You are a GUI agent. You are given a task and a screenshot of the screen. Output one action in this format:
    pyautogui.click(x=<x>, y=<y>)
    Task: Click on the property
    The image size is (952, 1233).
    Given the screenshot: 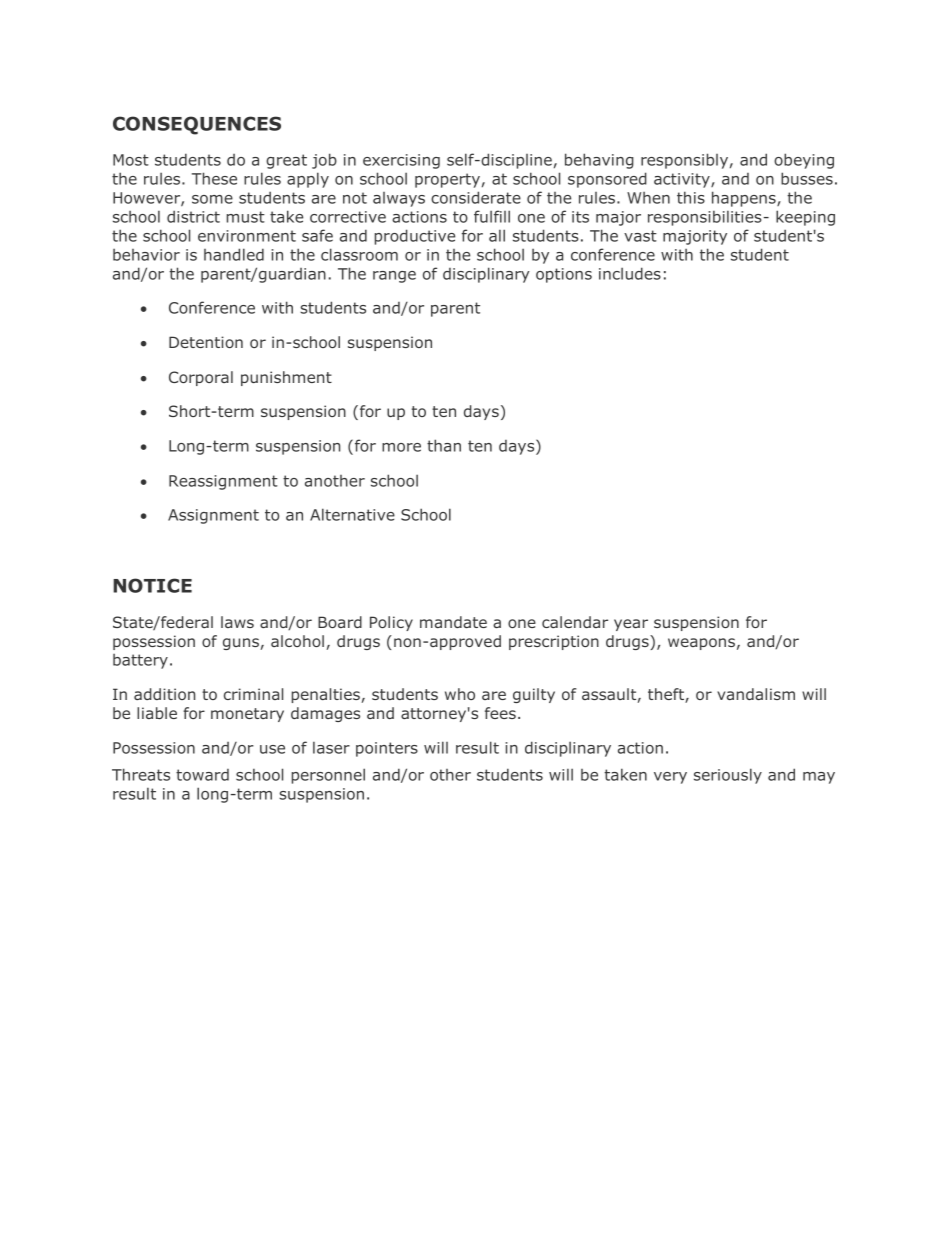 What is the action you would take?
    pyautogui.click(x=447, y=180)
